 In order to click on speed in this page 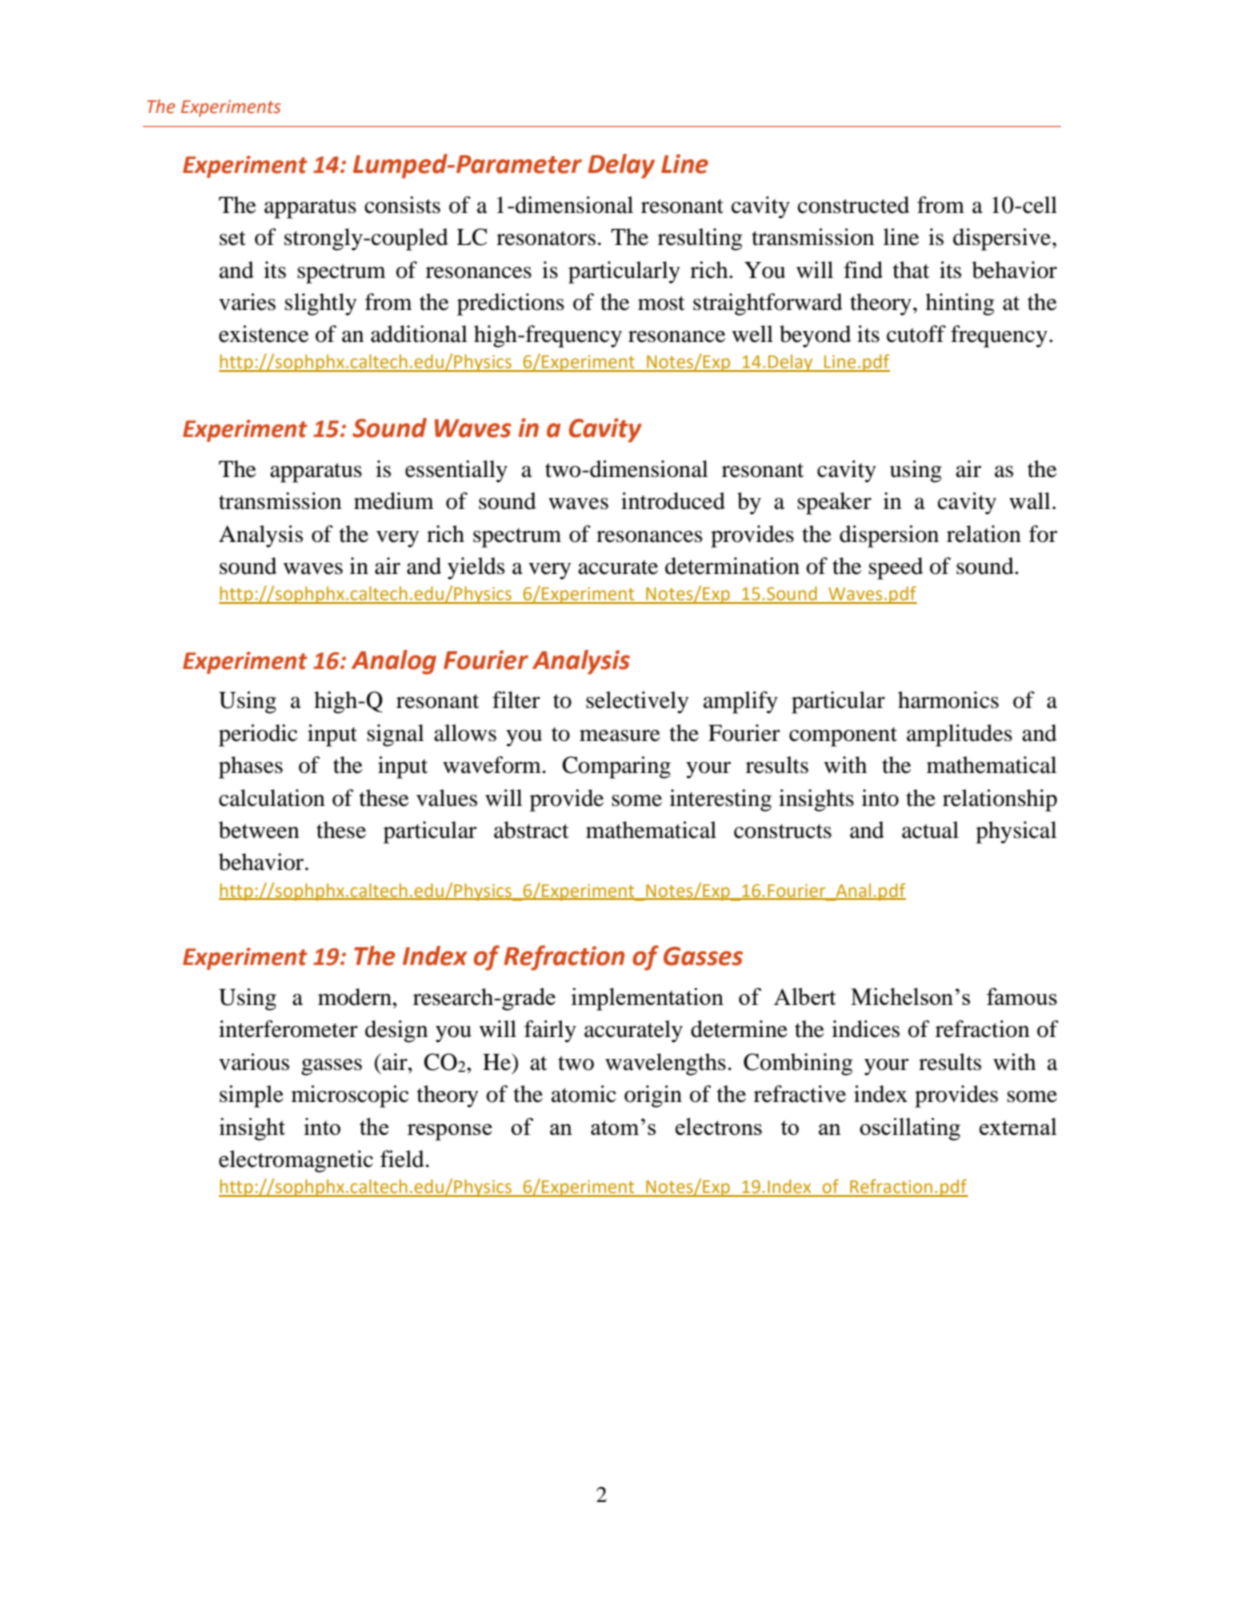, I will do `click(896, 568)`.
